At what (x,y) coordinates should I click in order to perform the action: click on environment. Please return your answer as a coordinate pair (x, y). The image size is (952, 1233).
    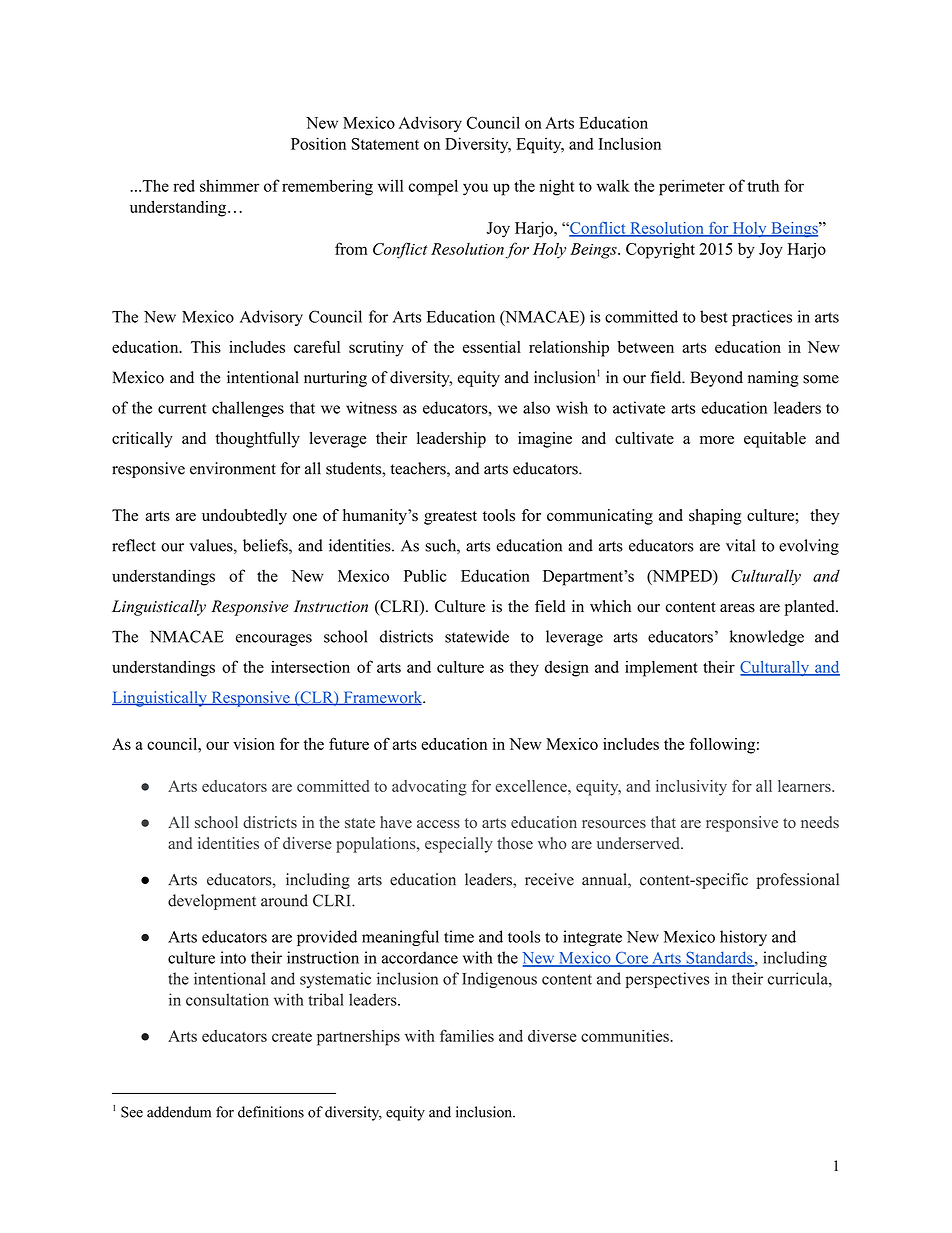
    Looking at the image, I should click on (233, 468).
